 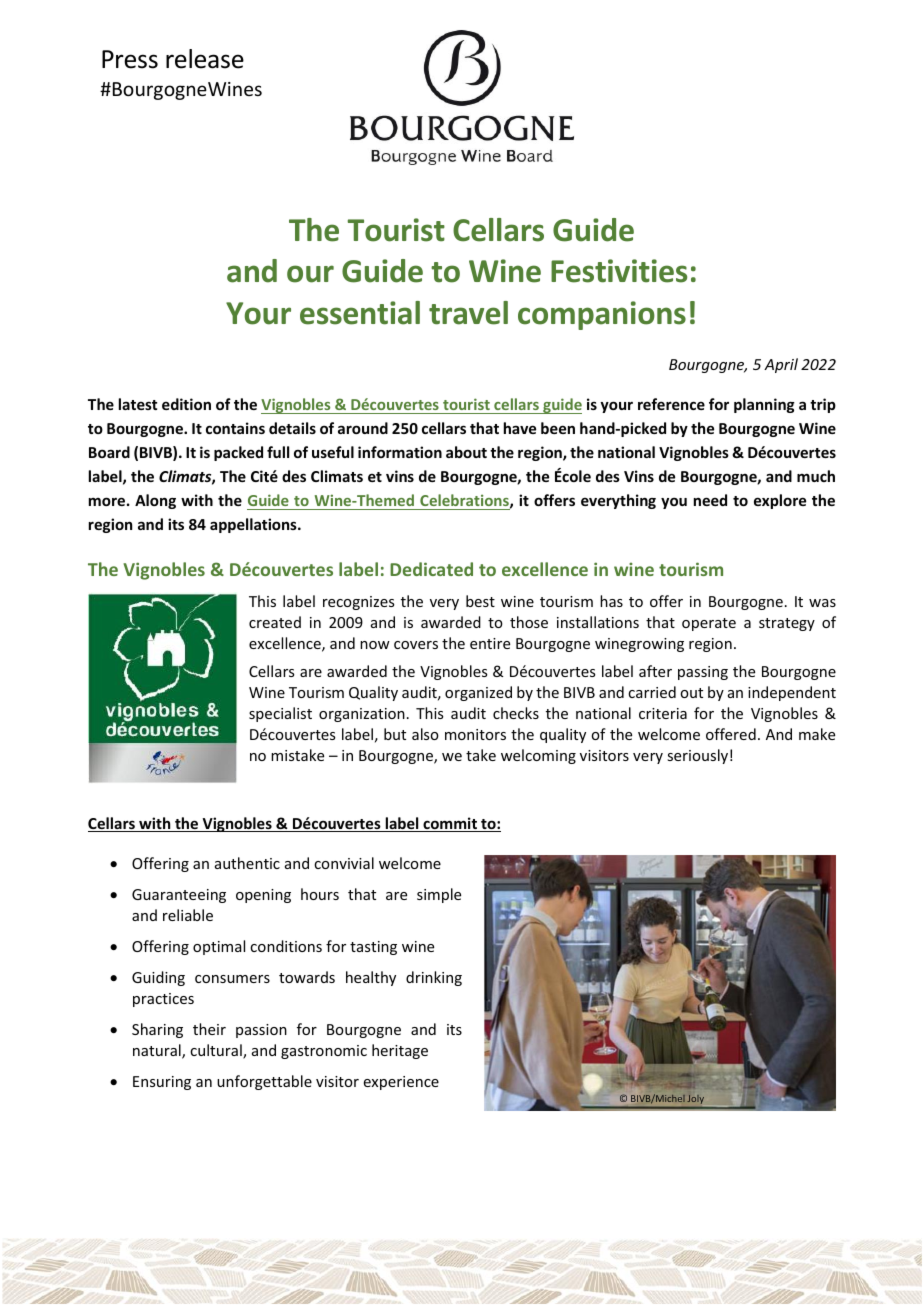 I want to click on Festivities, so click(x=619, y=271).
